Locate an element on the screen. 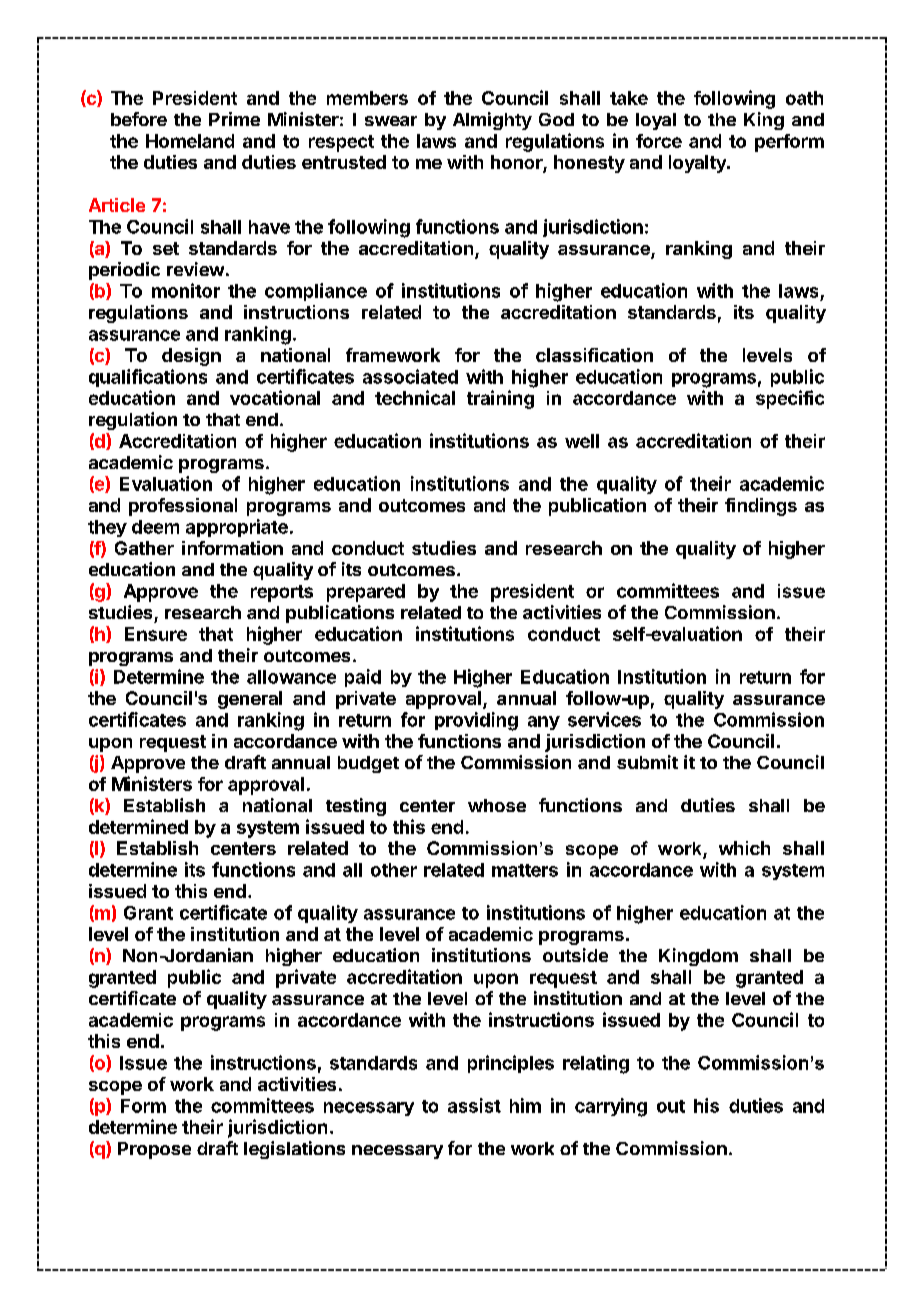 The height and width of the screenshot is (1308, 924). Propose is located at coordinates (154, 1150).
